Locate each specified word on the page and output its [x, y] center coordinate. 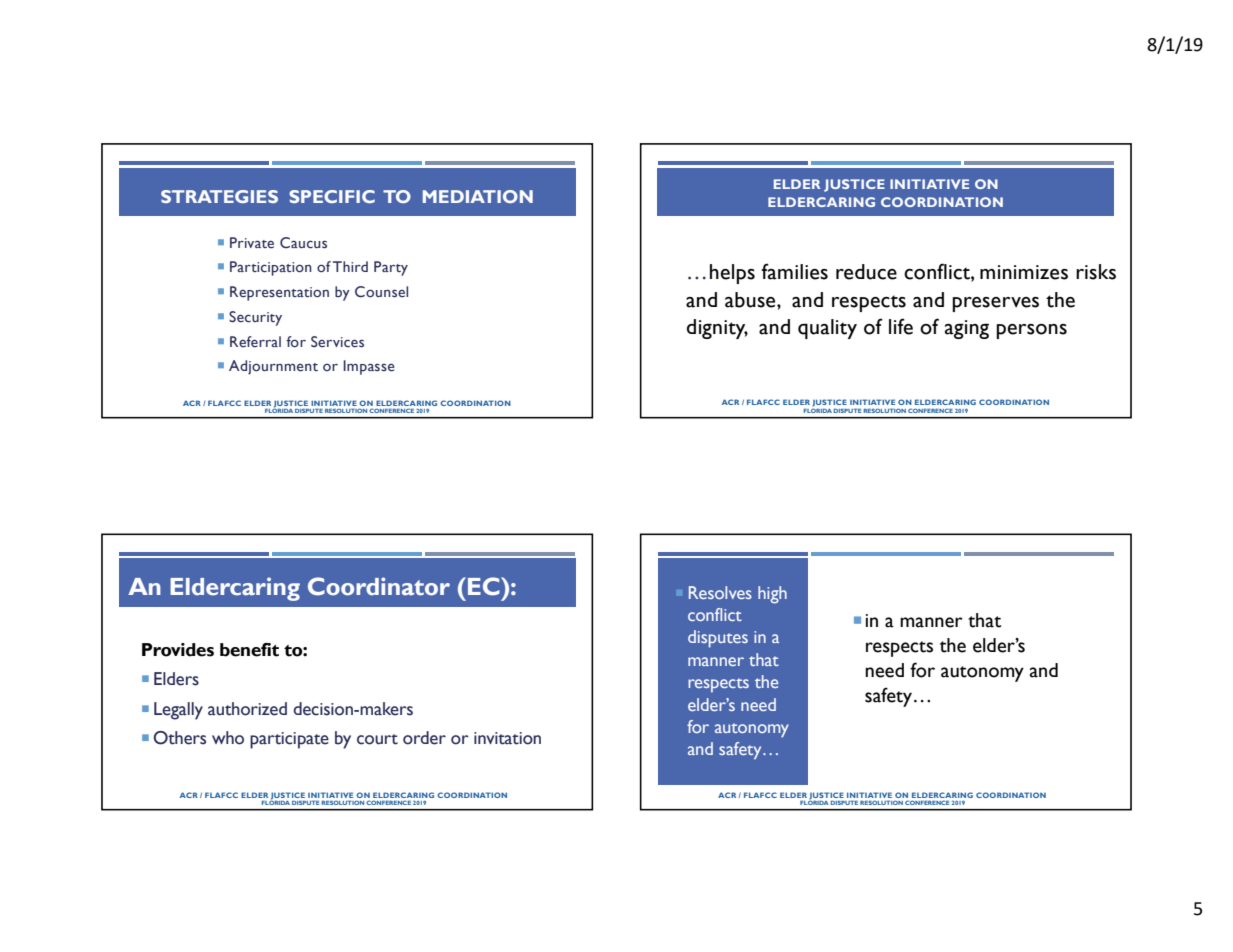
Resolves [720, 592]
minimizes [1024, 272]
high [772, 595]
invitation [507, 738]
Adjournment [273, 367]
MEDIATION [478, 196]
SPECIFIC [332, 196]
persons [1031, 331]
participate [289, 740]
